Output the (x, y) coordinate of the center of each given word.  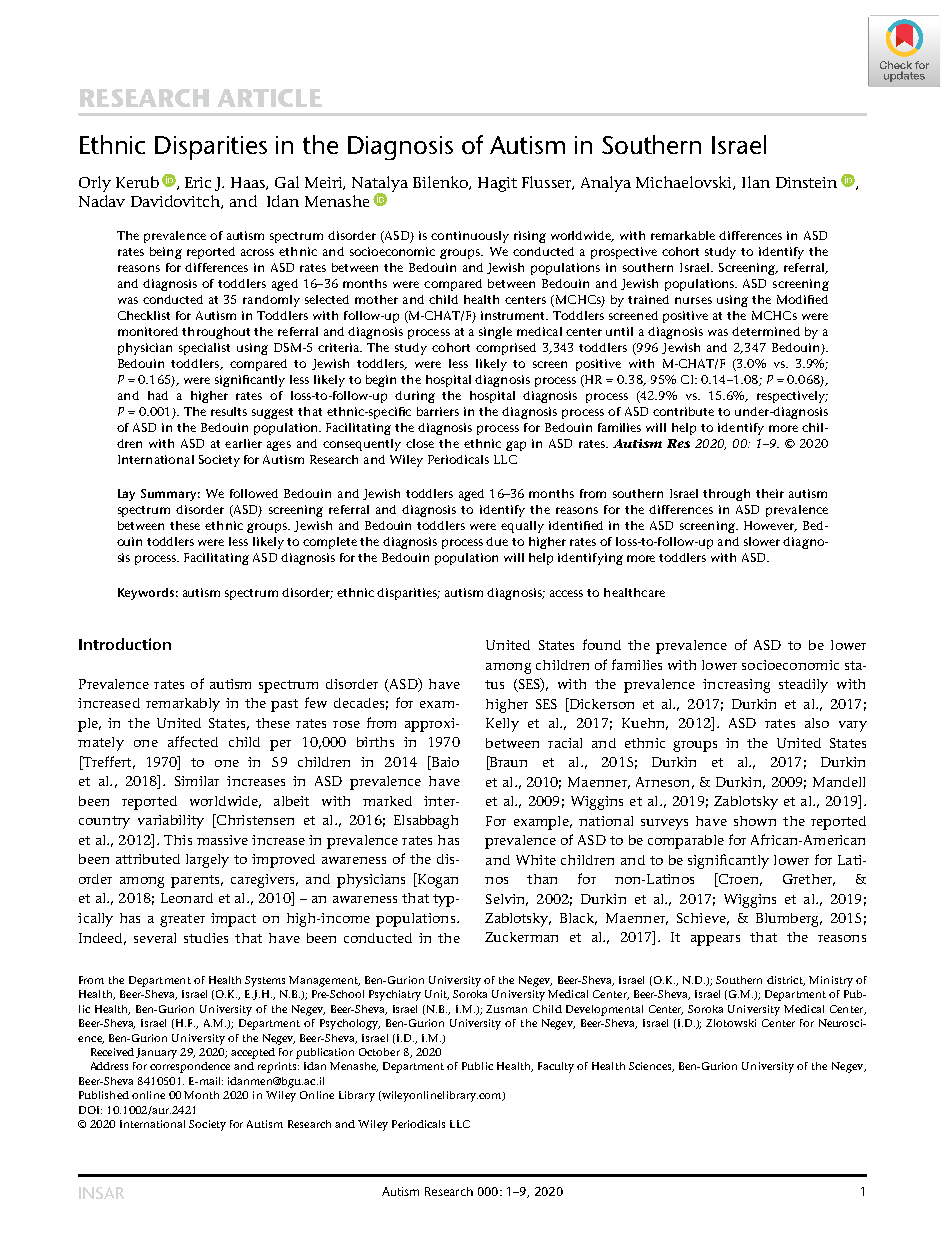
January (156, 1053)
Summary (170, 495)
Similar (197, 781)
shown (755, 821)
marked (387, 801)
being (166, 253)
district (786, 981)
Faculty (556, 1067)
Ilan (756, 182)
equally (522, 527)
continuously (470, 237)
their (770, 493)
